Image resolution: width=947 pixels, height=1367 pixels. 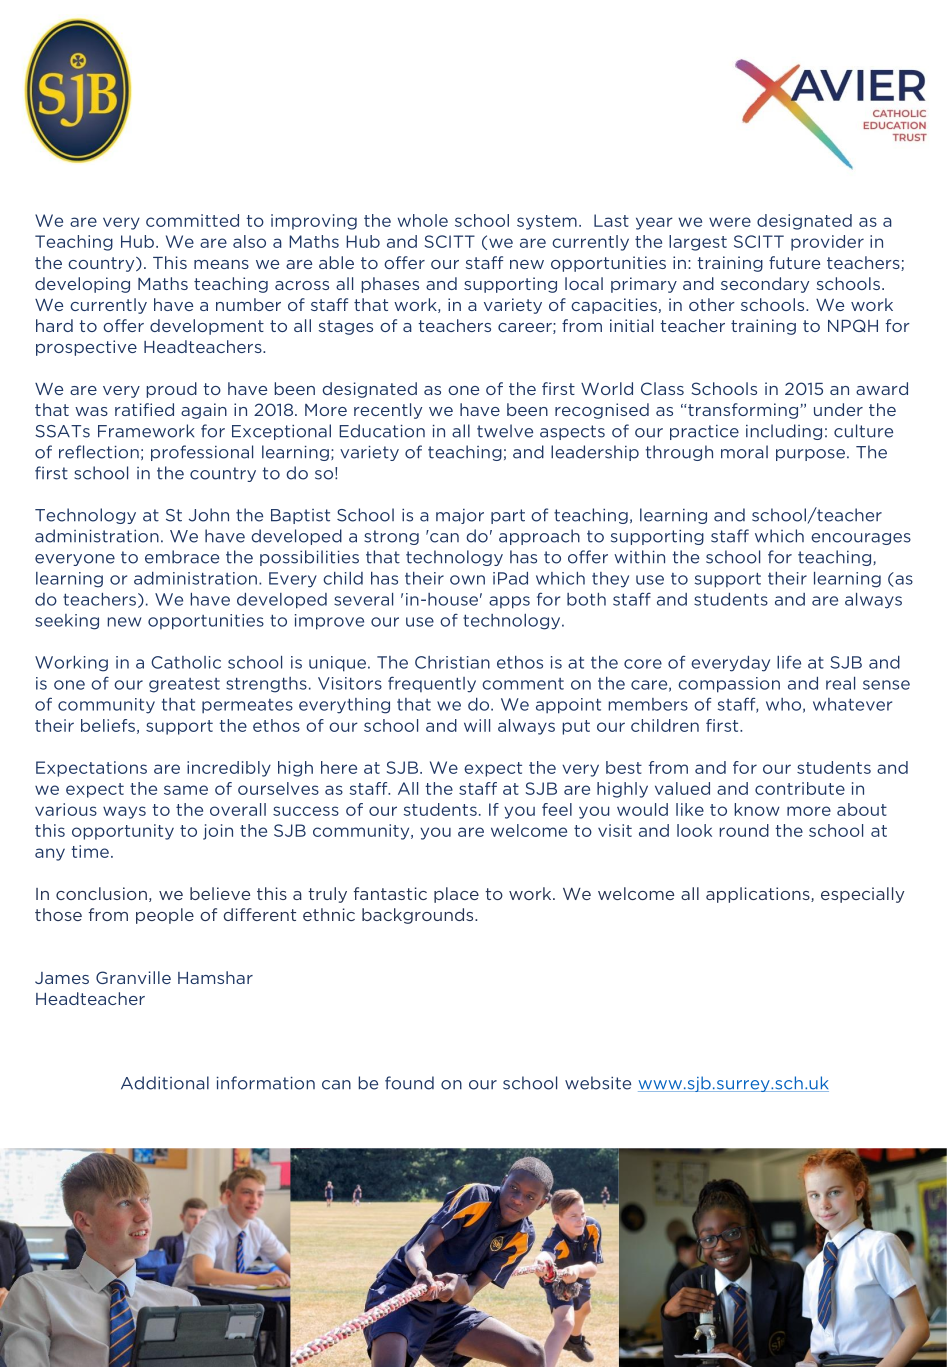 What do you see at coordinates (144, 409) in the page?
I see `ratified` at bounding box center [144, 409].
